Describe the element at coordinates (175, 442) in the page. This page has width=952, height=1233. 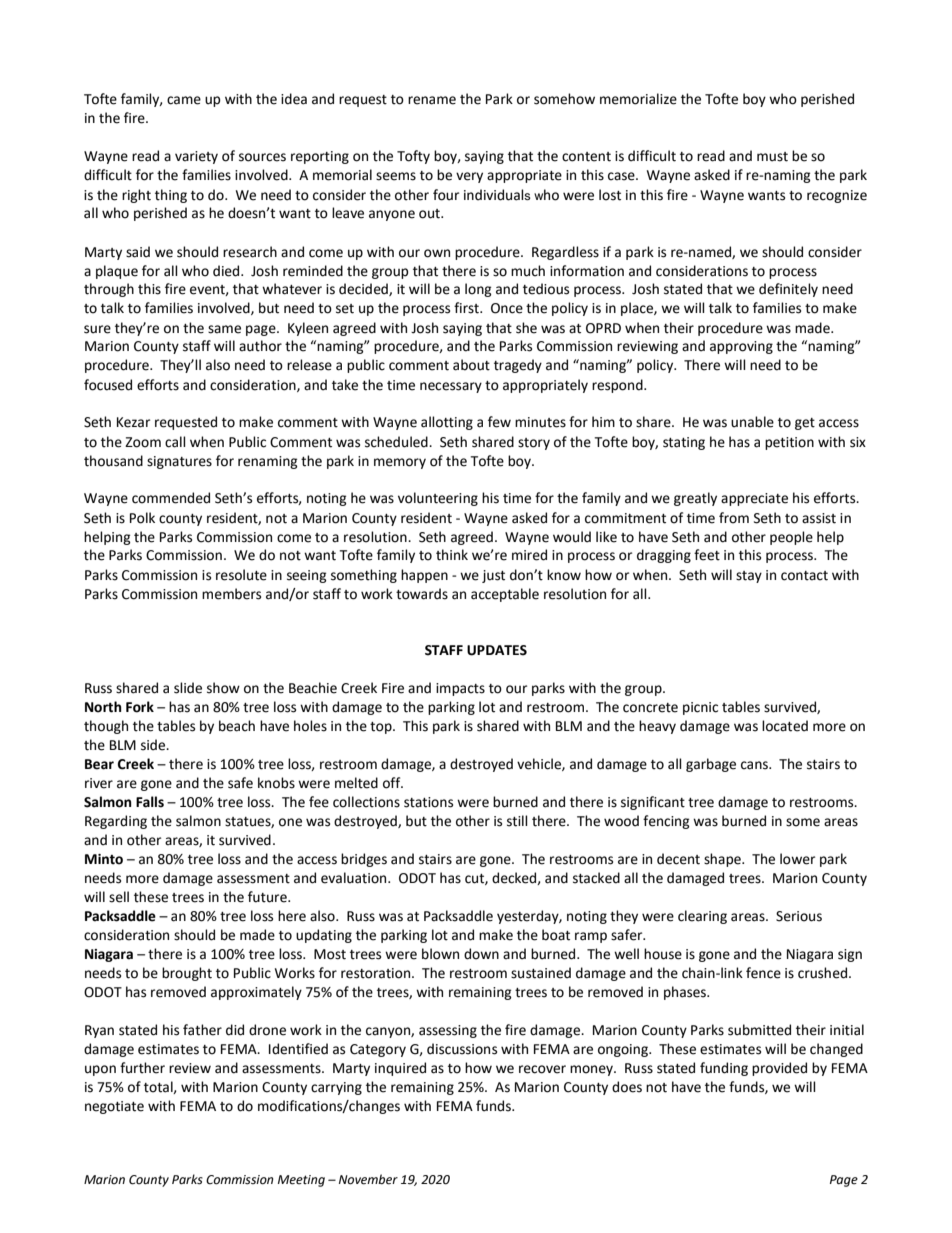
I see `call` at that location.
